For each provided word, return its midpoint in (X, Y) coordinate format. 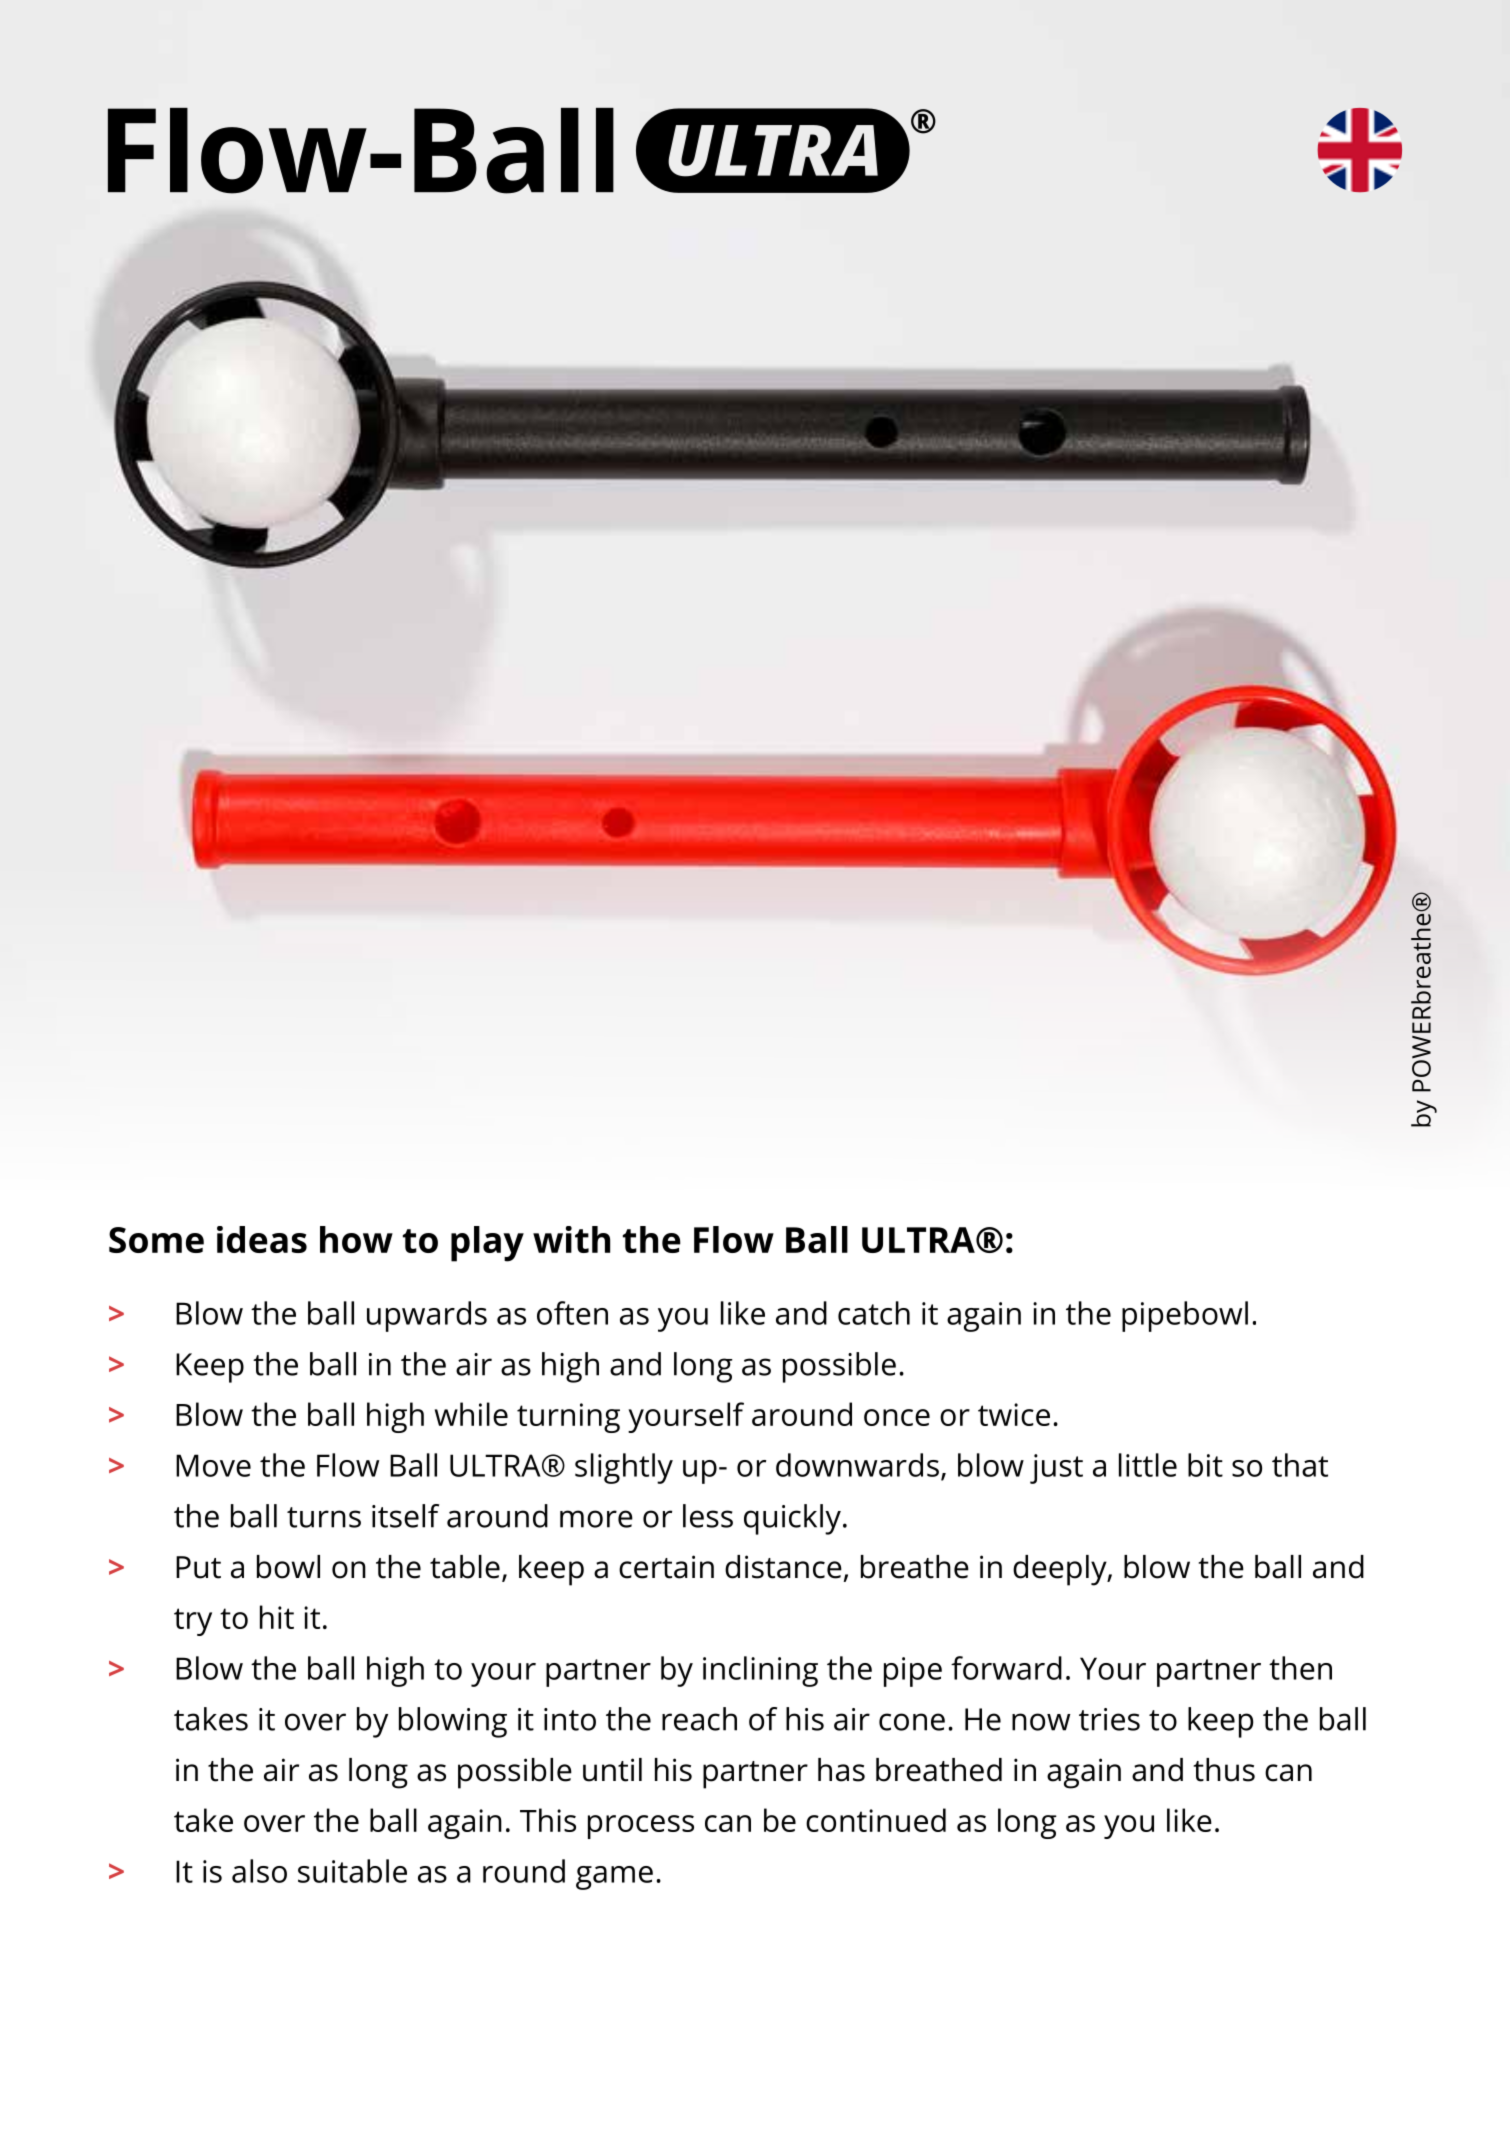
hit (277, 1617)
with (571, 1239)
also (259, 1871)
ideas (262, 1239)
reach (699, 1719)
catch (874, 1313)
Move (213, 1465)
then (1300, 1668)
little (1148, 1465)
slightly (624, 1468)
